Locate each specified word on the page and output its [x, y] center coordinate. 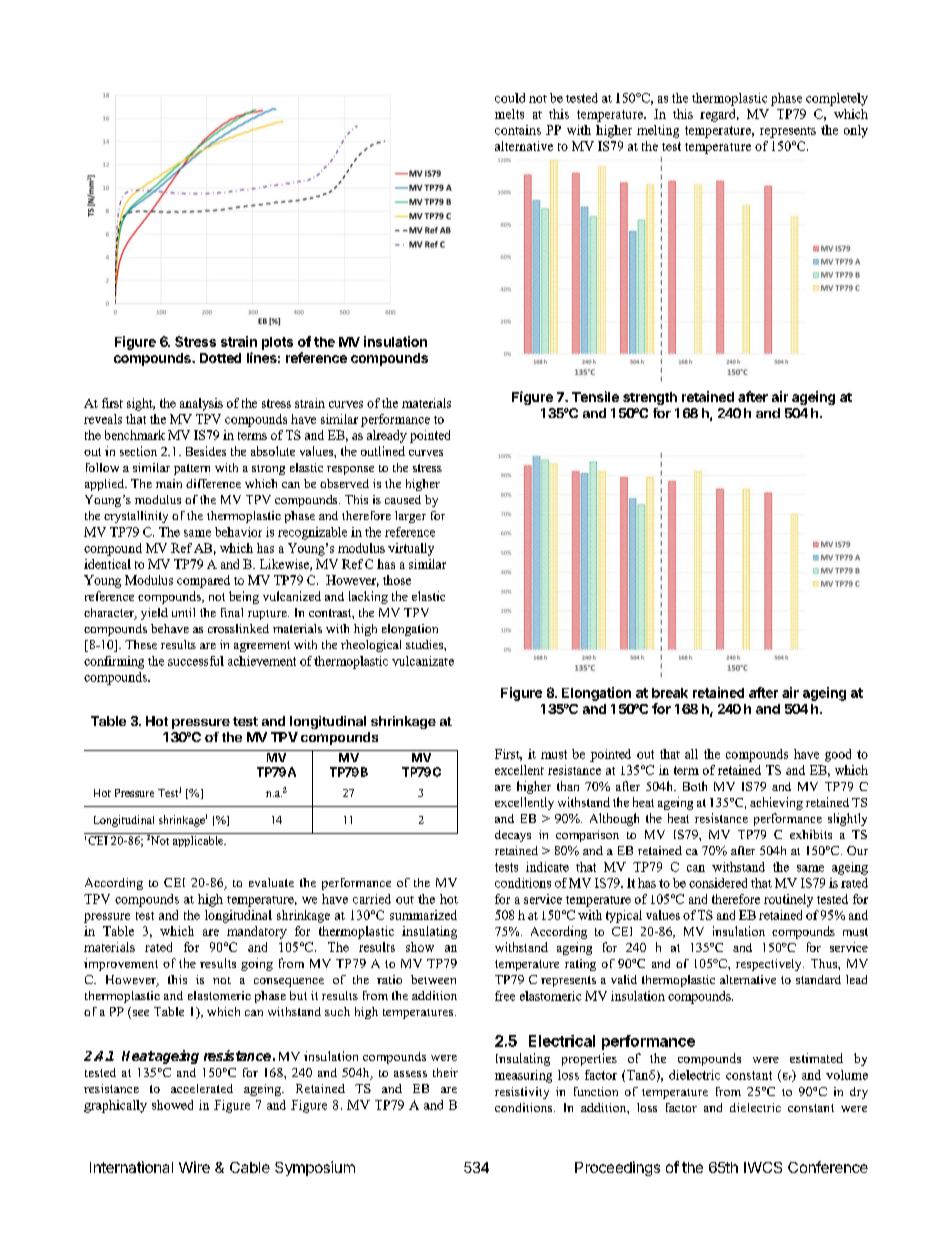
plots [277, 343]
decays [513, 836]
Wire [194, 1167]
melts [509, 114]
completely [837, 99]
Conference [828, 1167]
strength [650, 398]
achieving [776, 803]
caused [403, 499]
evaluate [271, 882]
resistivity [522, 1093]
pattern [192, 469]
